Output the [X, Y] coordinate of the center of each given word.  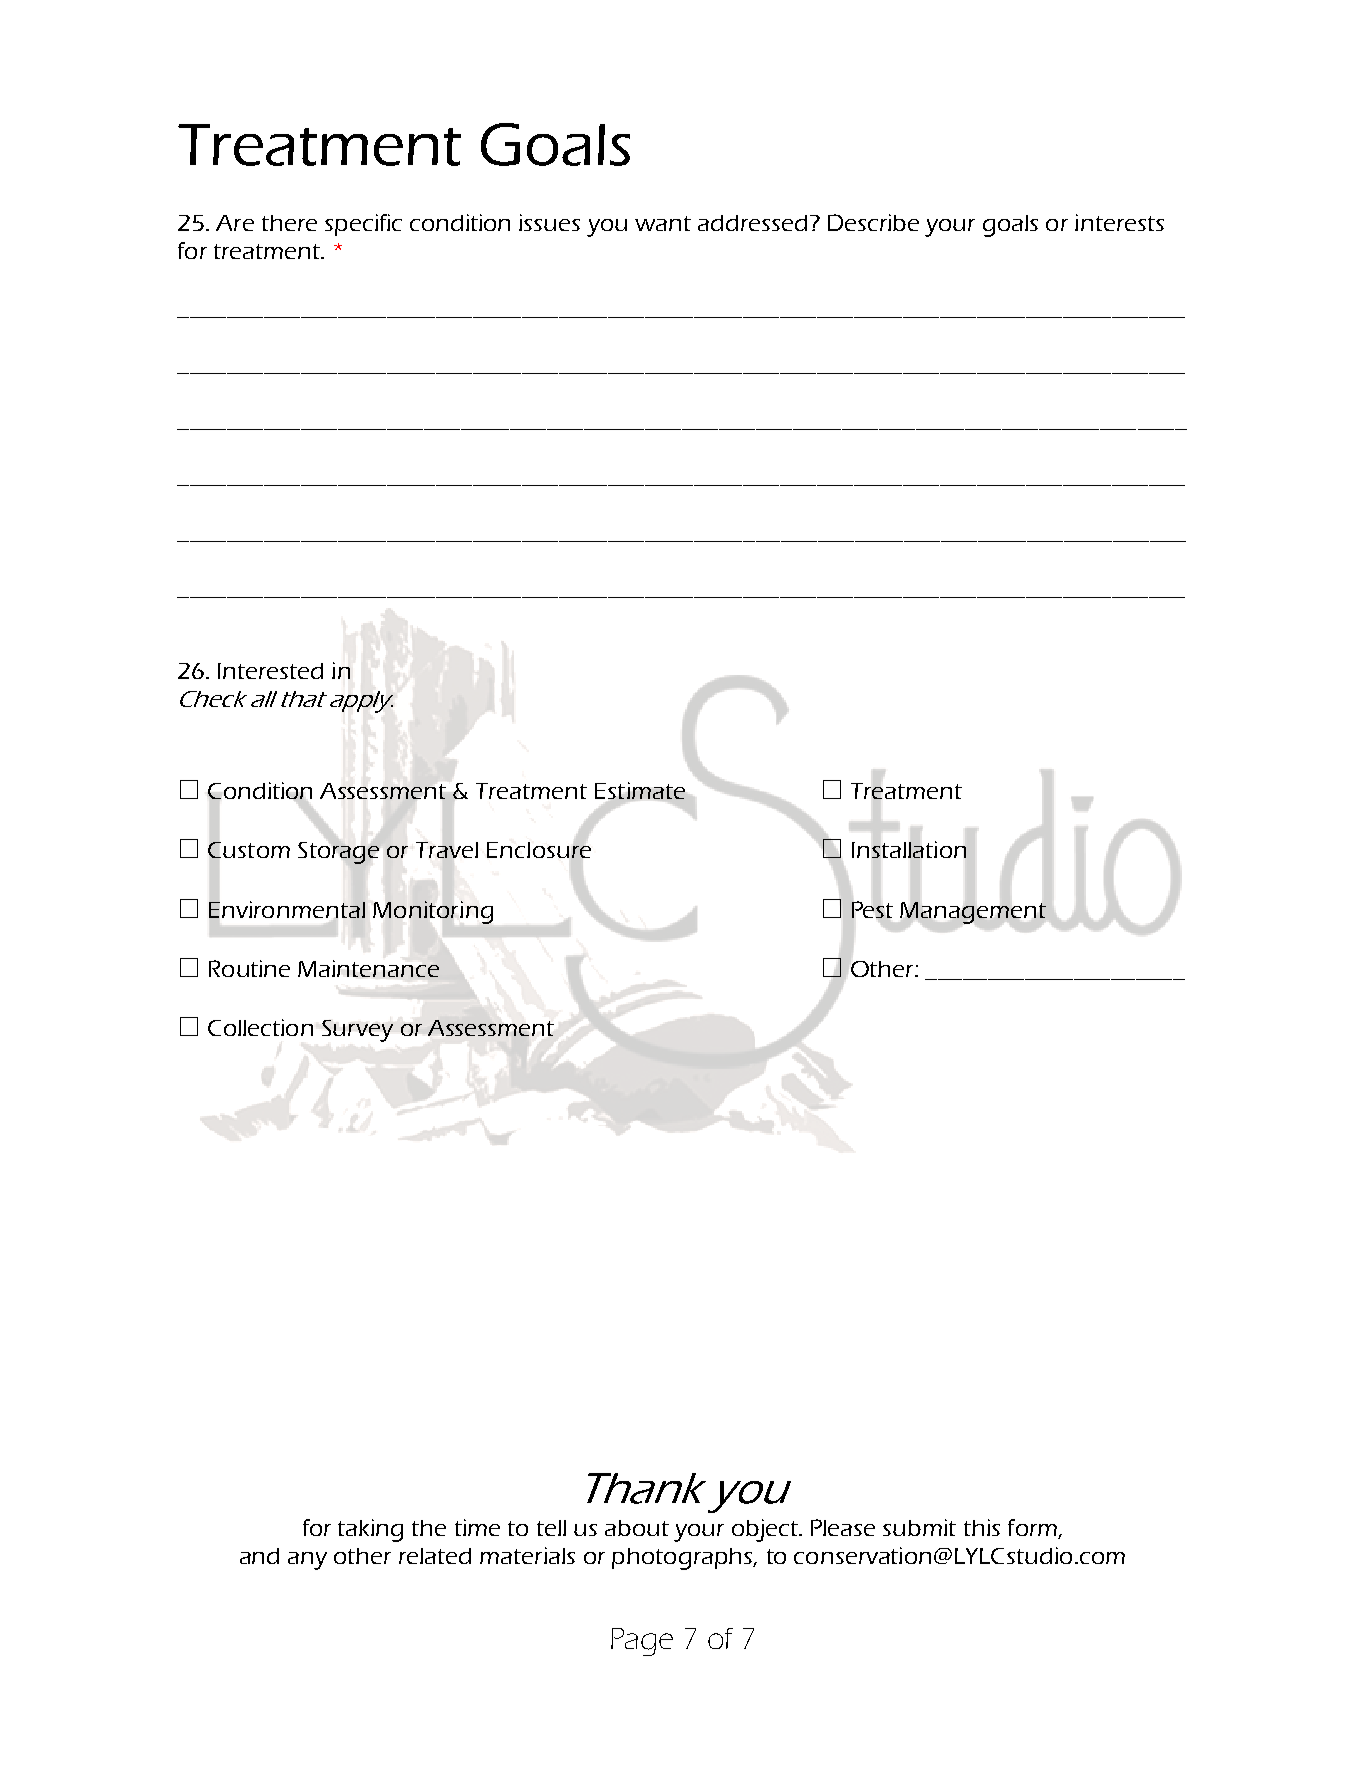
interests [1119, 222]
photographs [683, 1559]
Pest [872, 909]
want [663, 223]
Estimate [640, 790]
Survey [357, 1031]
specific [363, 225]
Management [973, 913]
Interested [270, 671]
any [307, 1561]
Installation [909, 849]
